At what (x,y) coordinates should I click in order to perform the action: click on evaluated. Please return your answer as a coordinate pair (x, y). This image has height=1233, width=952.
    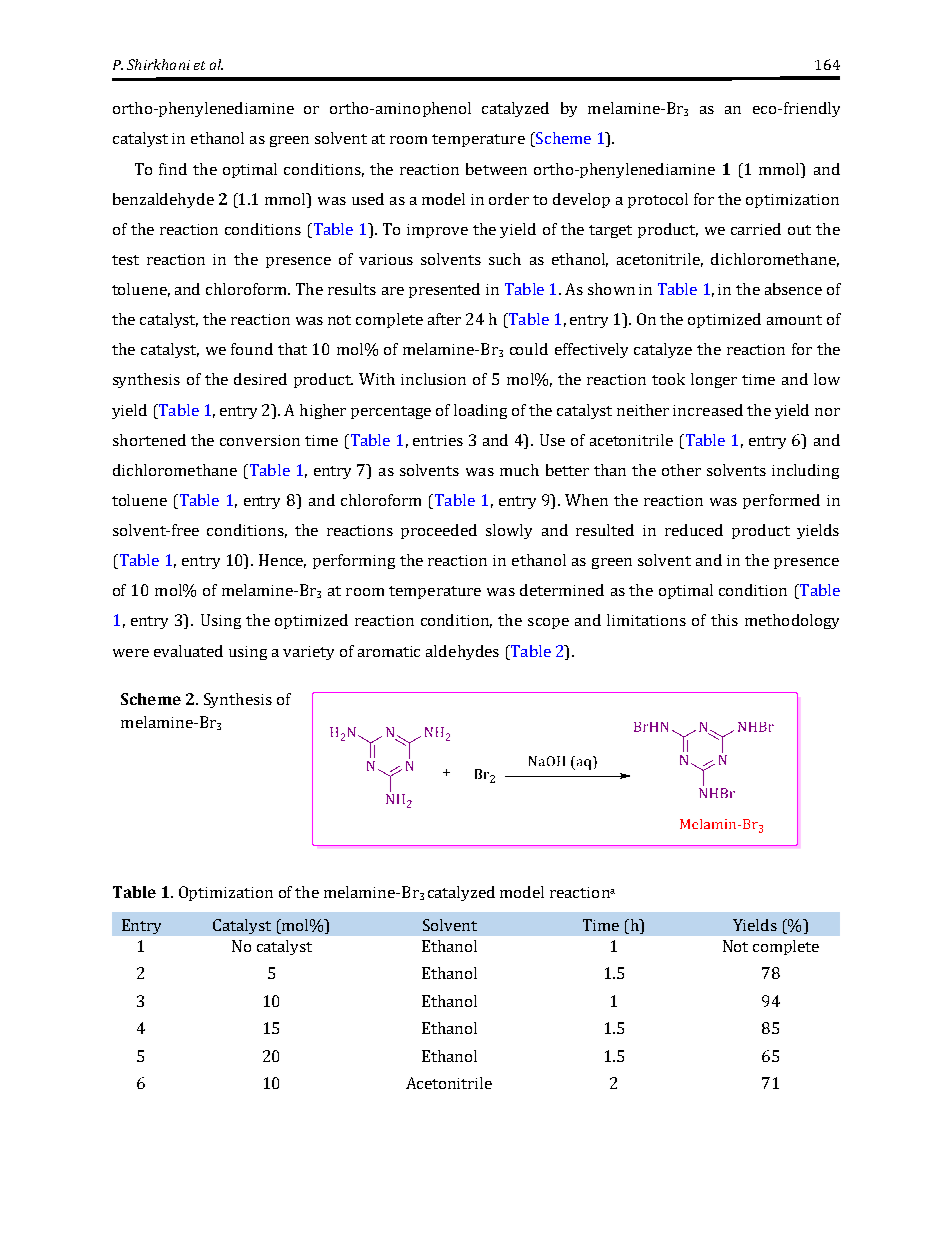
    Looking at the image, I should click on (188, 651).
